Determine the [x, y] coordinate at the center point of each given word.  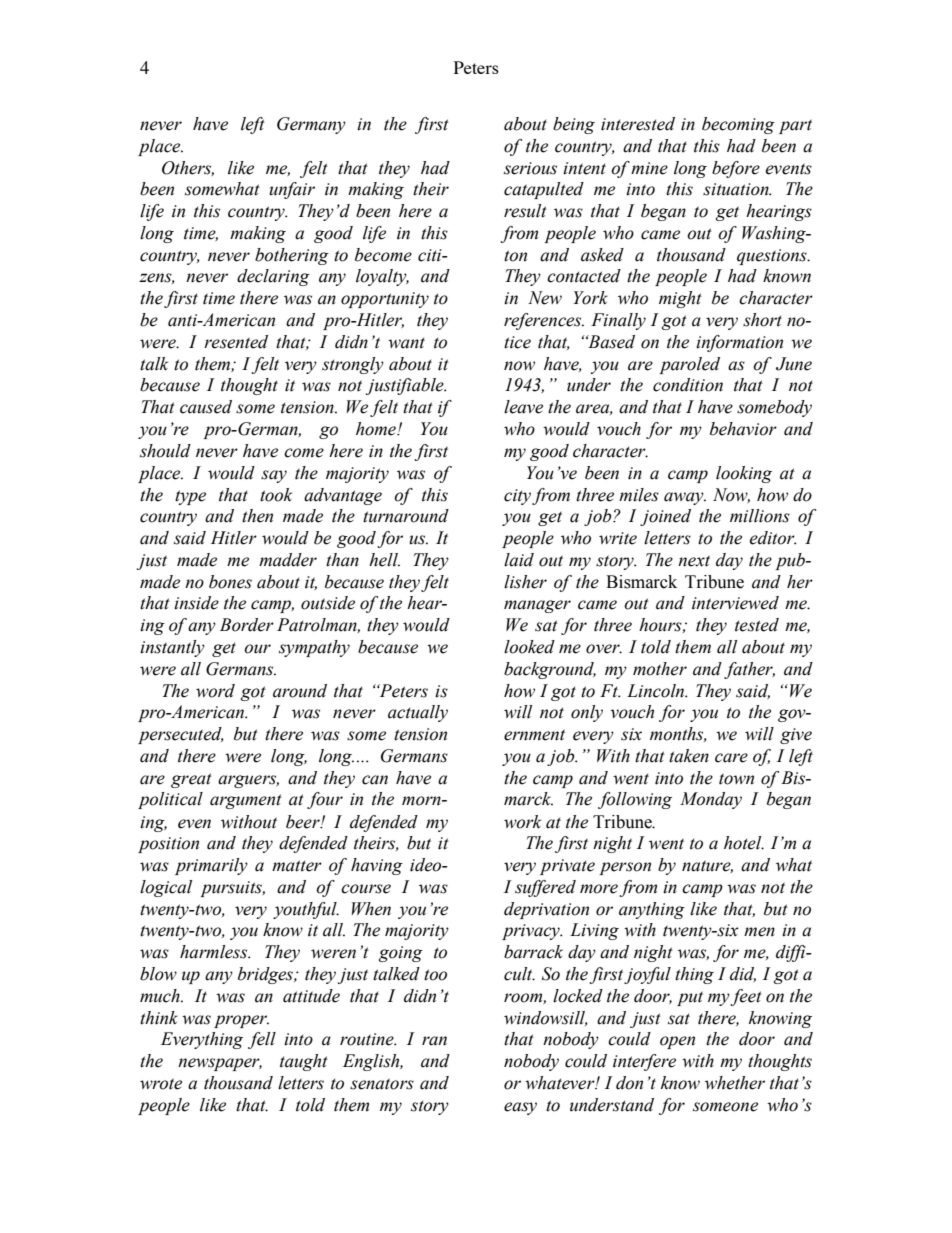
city [517, 497]
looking [744, 474]
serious [530, 168]
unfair [292, 190]
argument [246, 801]
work [522, 822]
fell [262, 1040]
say [274, 476]
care [731, 758]
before [736, 169]
